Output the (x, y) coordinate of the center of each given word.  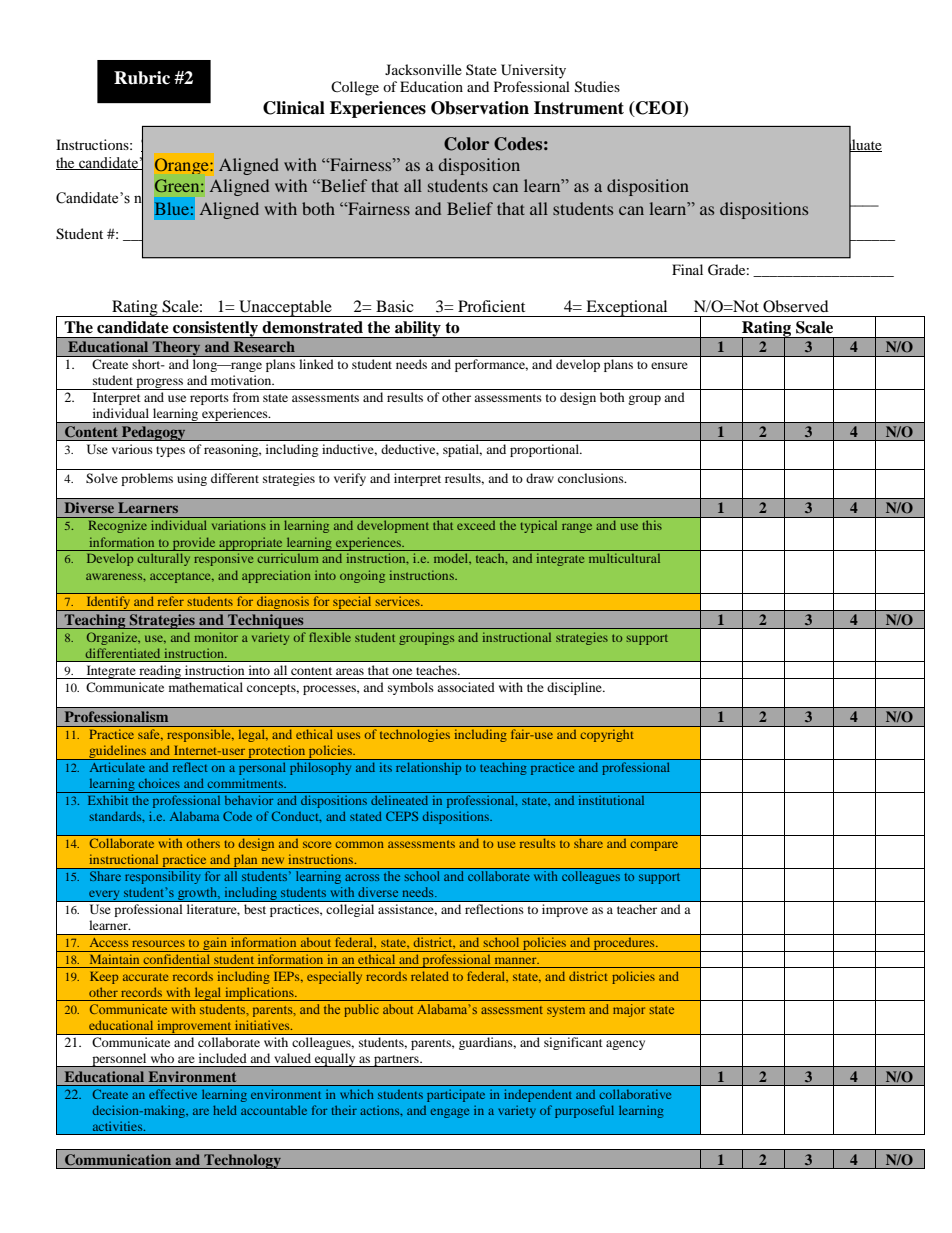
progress (160, 384)
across (362, 877)
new (273, 860)
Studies (597, 87)
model (452, 558)
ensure (669, 365)
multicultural (624, 558)
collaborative (635, 1094)
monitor (216, 637)
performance (491, 365)
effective (173, 1094)
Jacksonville (423, 69)
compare (654, 846)
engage (450, 1113)
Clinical (294, 108)
